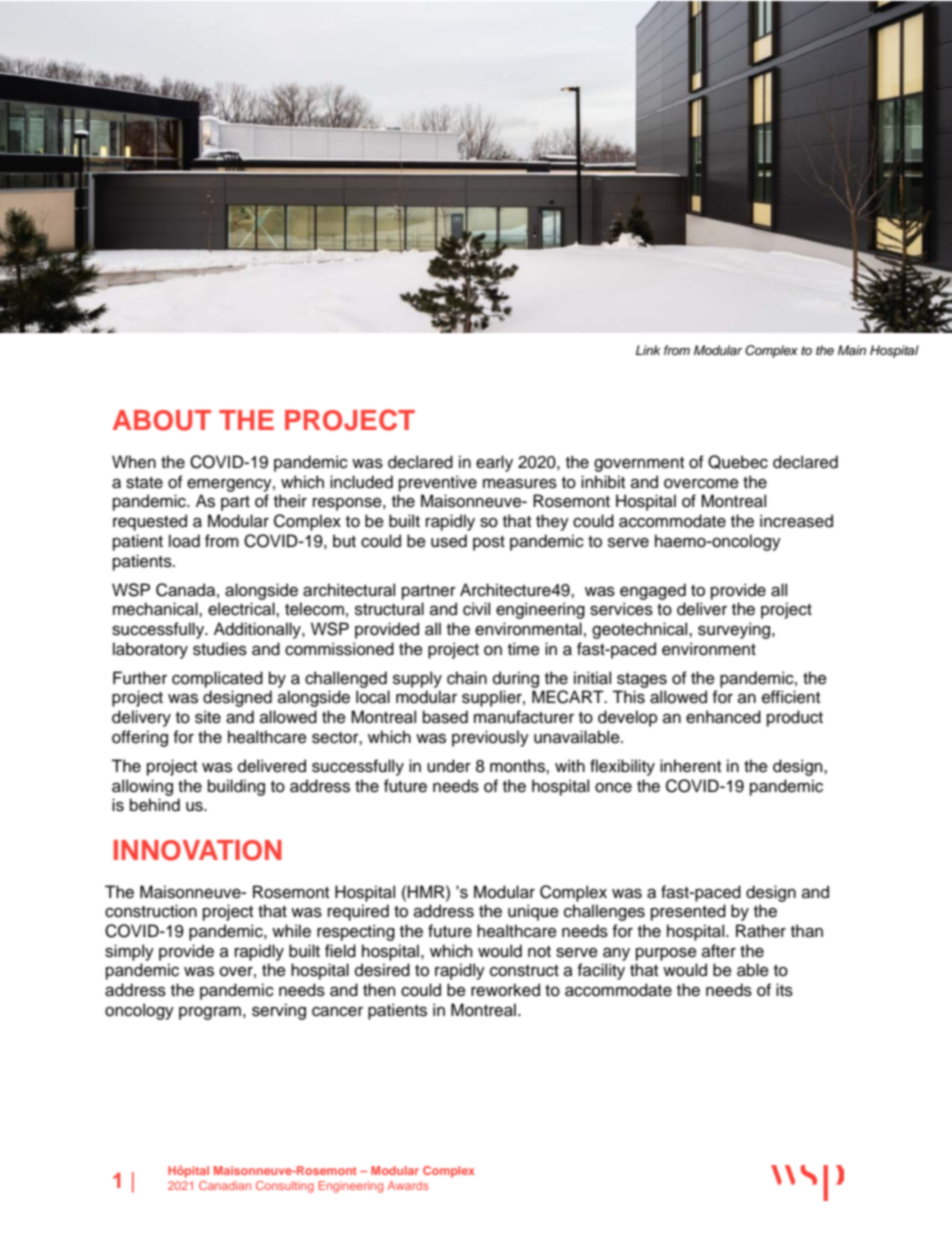 The image size is (952, 1233). Describe the element at coordinates (236, 787) in the document. I see `building` at that location.
